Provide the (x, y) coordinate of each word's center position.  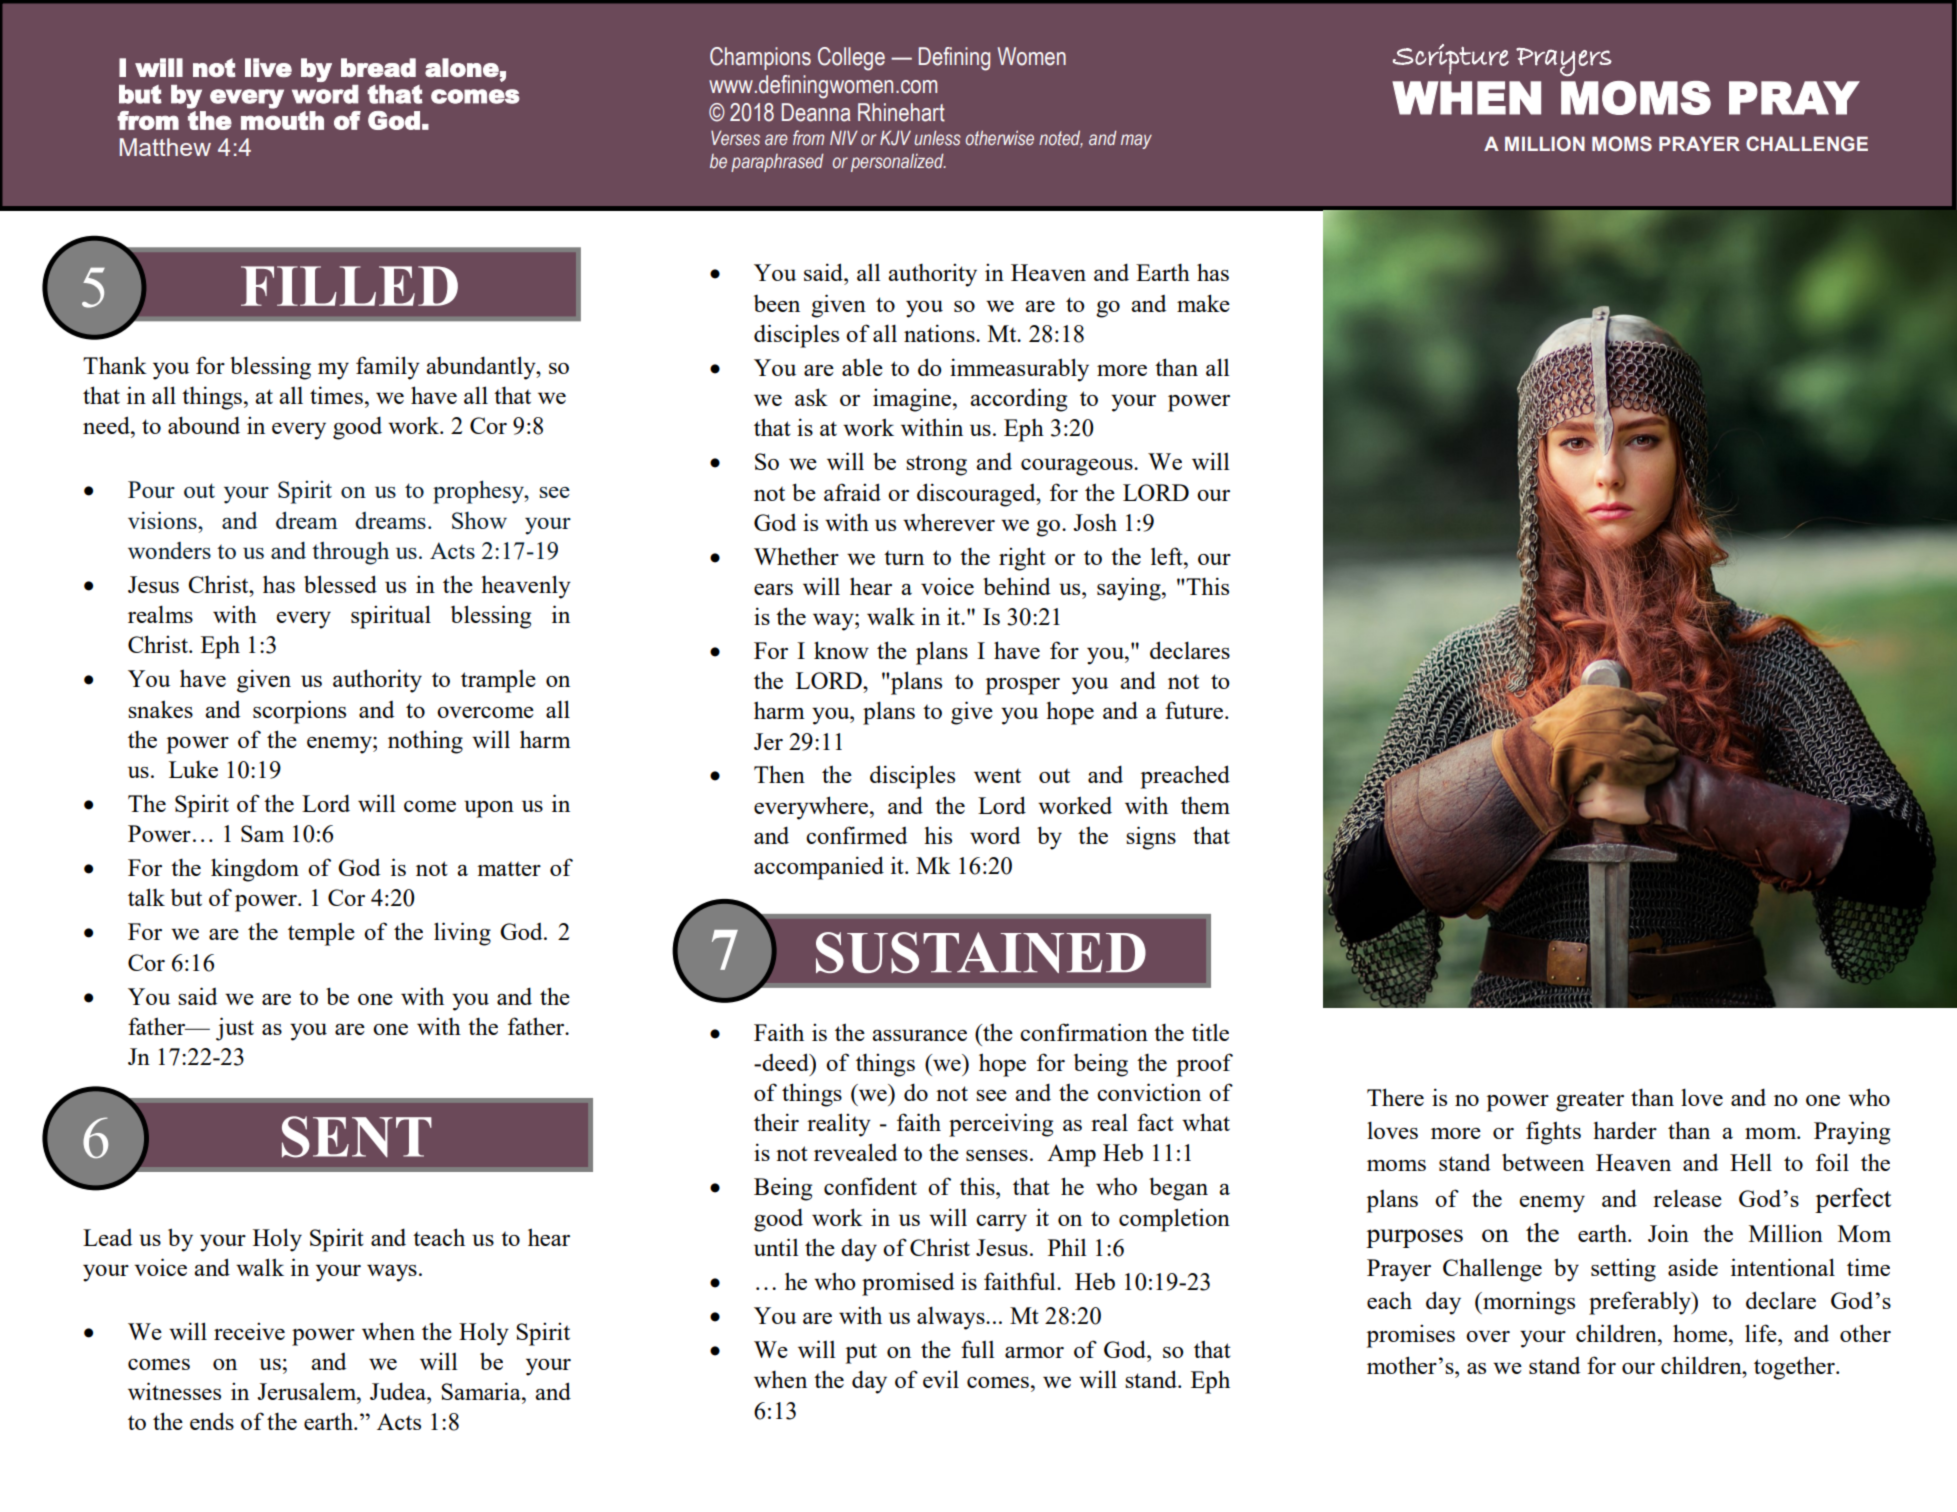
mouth (282, 120)
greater (1590, 1101)
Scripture (1451, 59)
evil (941, 1379)
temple (321, 934)
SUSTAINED (981, 952)
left (1168, 556)
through (350, 553)
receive (249, 1331)
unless (937, 138)
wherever (949, 522)
